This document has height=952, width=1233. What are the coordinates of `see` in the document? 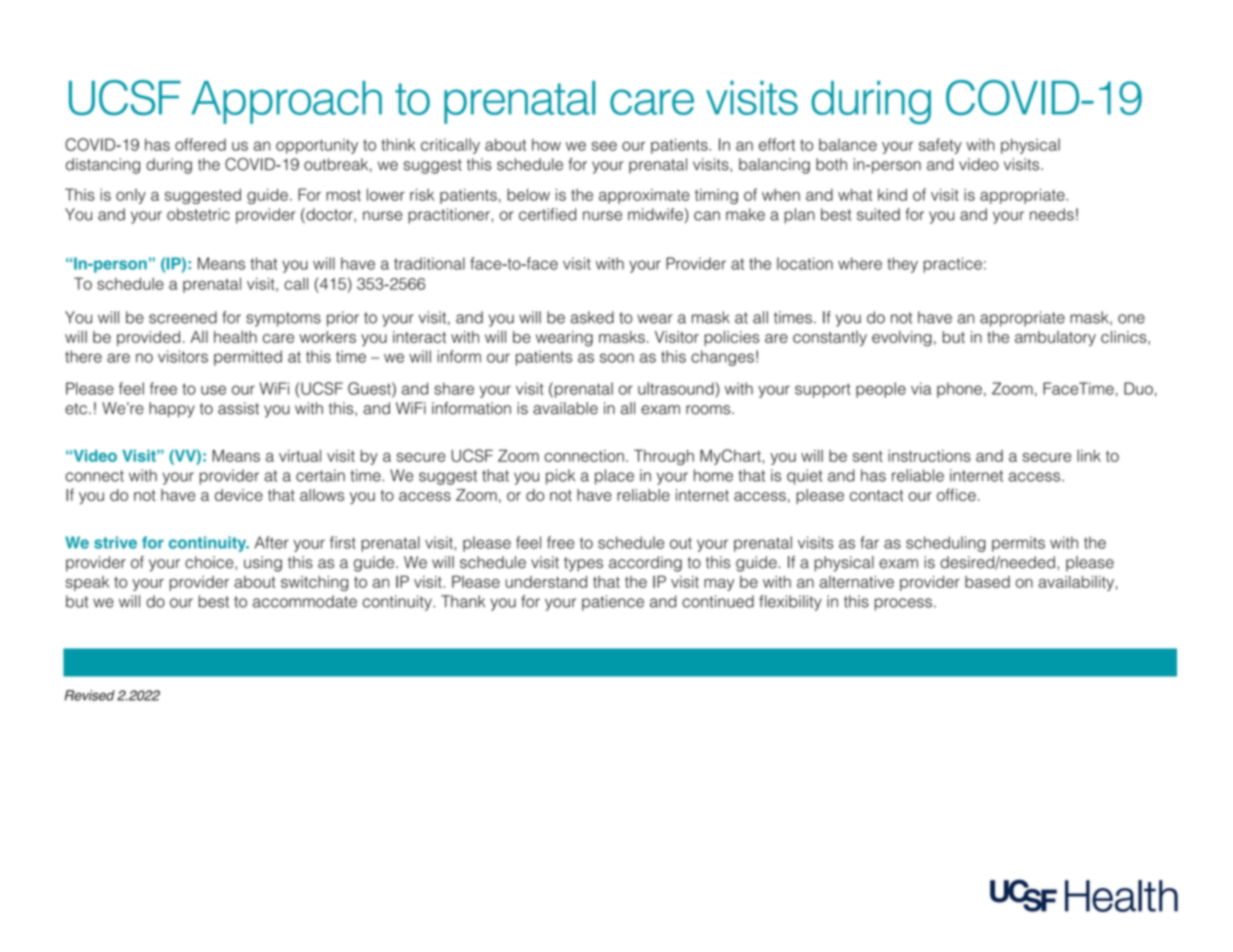 It's located at (604, 146).
